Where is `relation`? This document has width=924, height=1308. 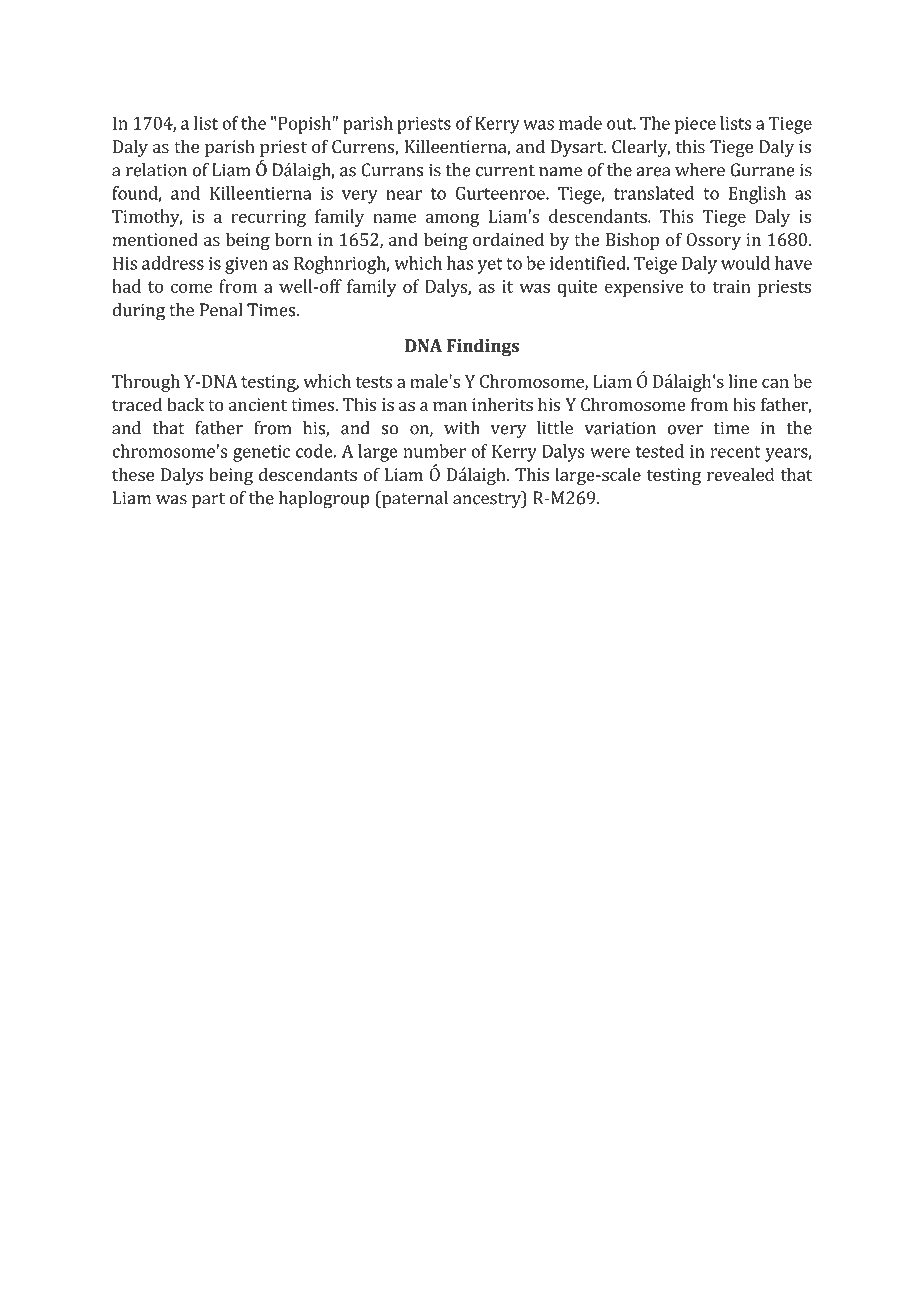
relation is located at coordinates (156, 170).
